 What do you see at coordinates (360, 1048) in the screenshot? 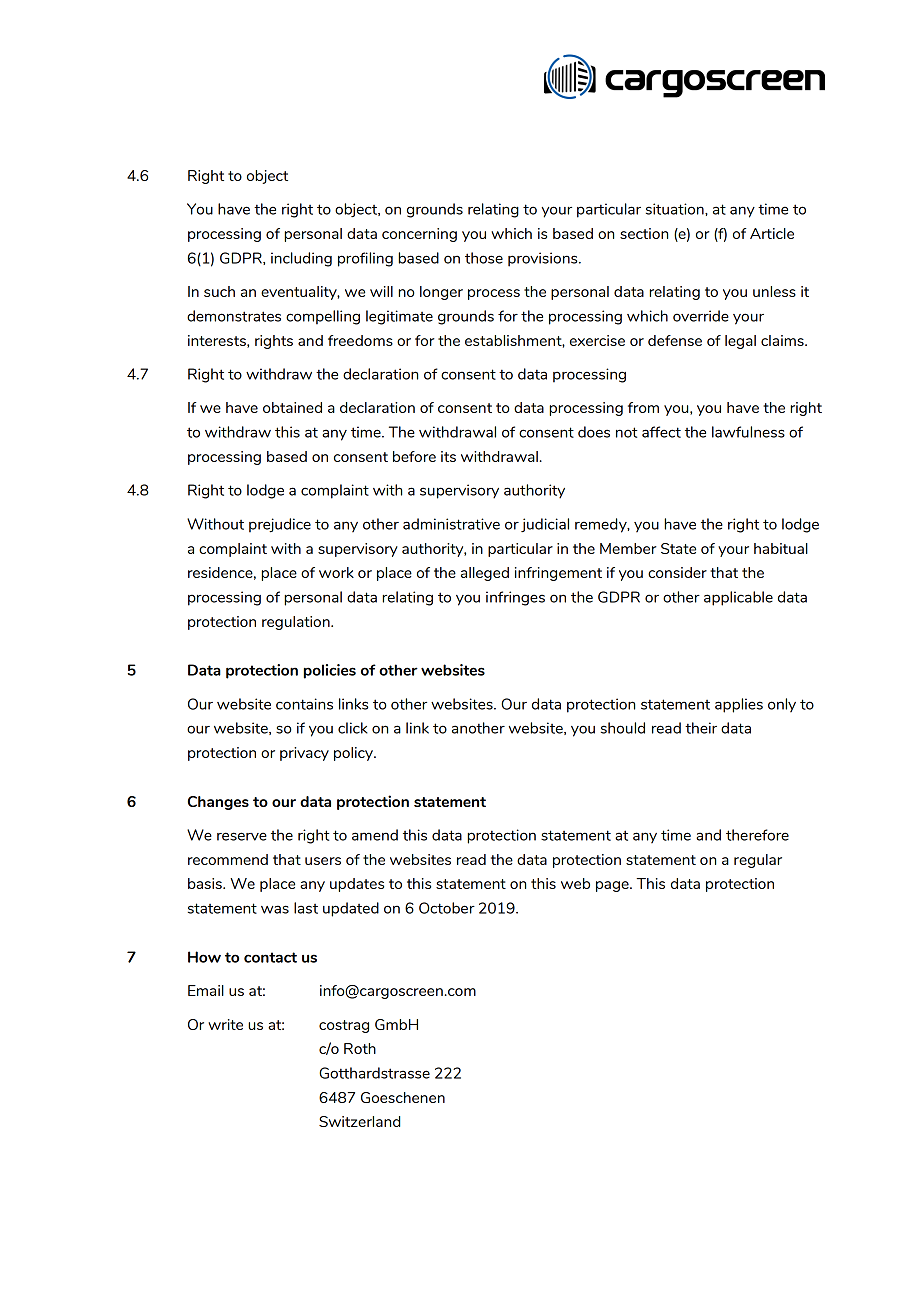
I see `Roth` at bounding box center [360, 1048].
